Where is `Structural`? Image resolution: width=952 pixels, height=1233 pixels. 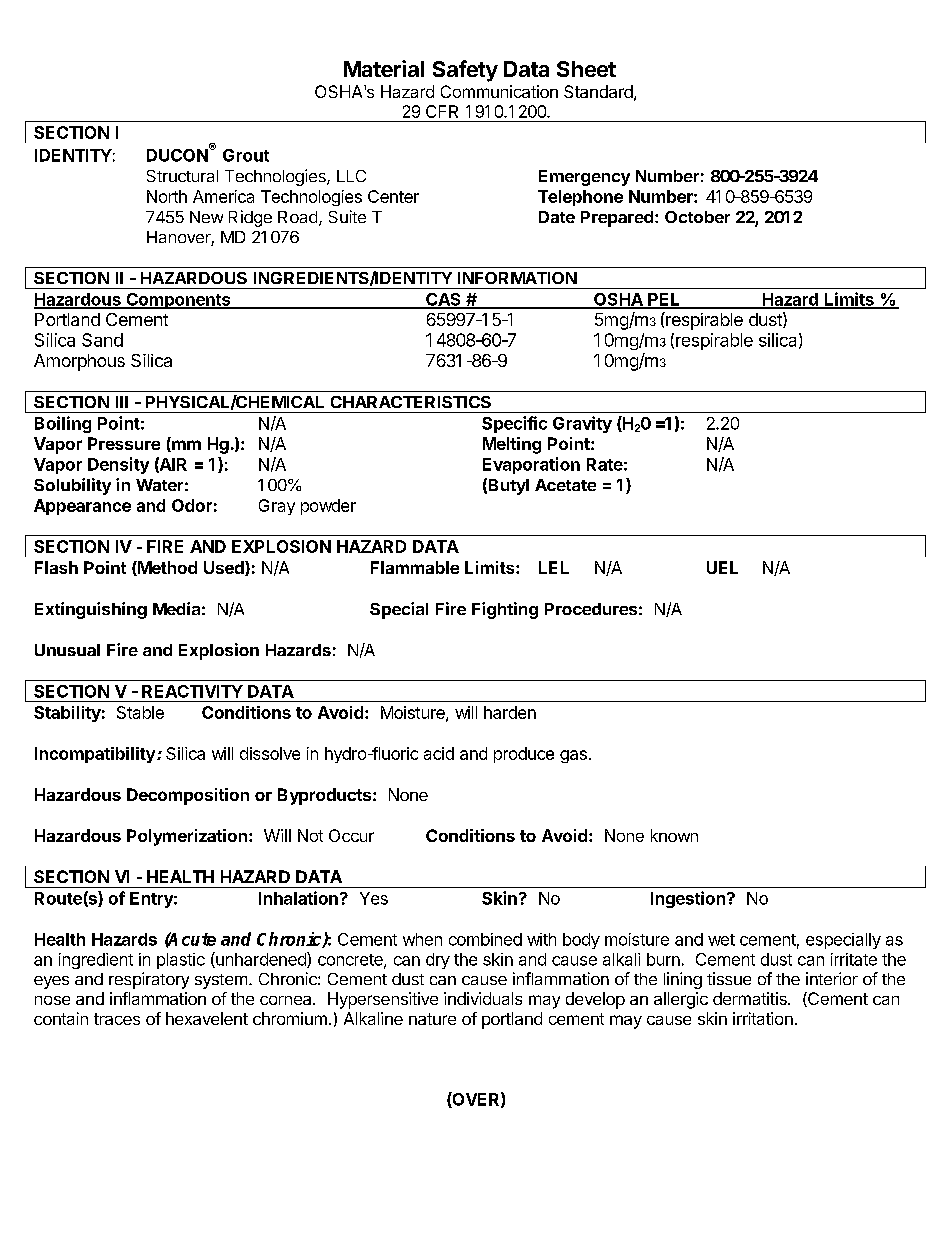 Structural is located at coordinates (182, 176).
